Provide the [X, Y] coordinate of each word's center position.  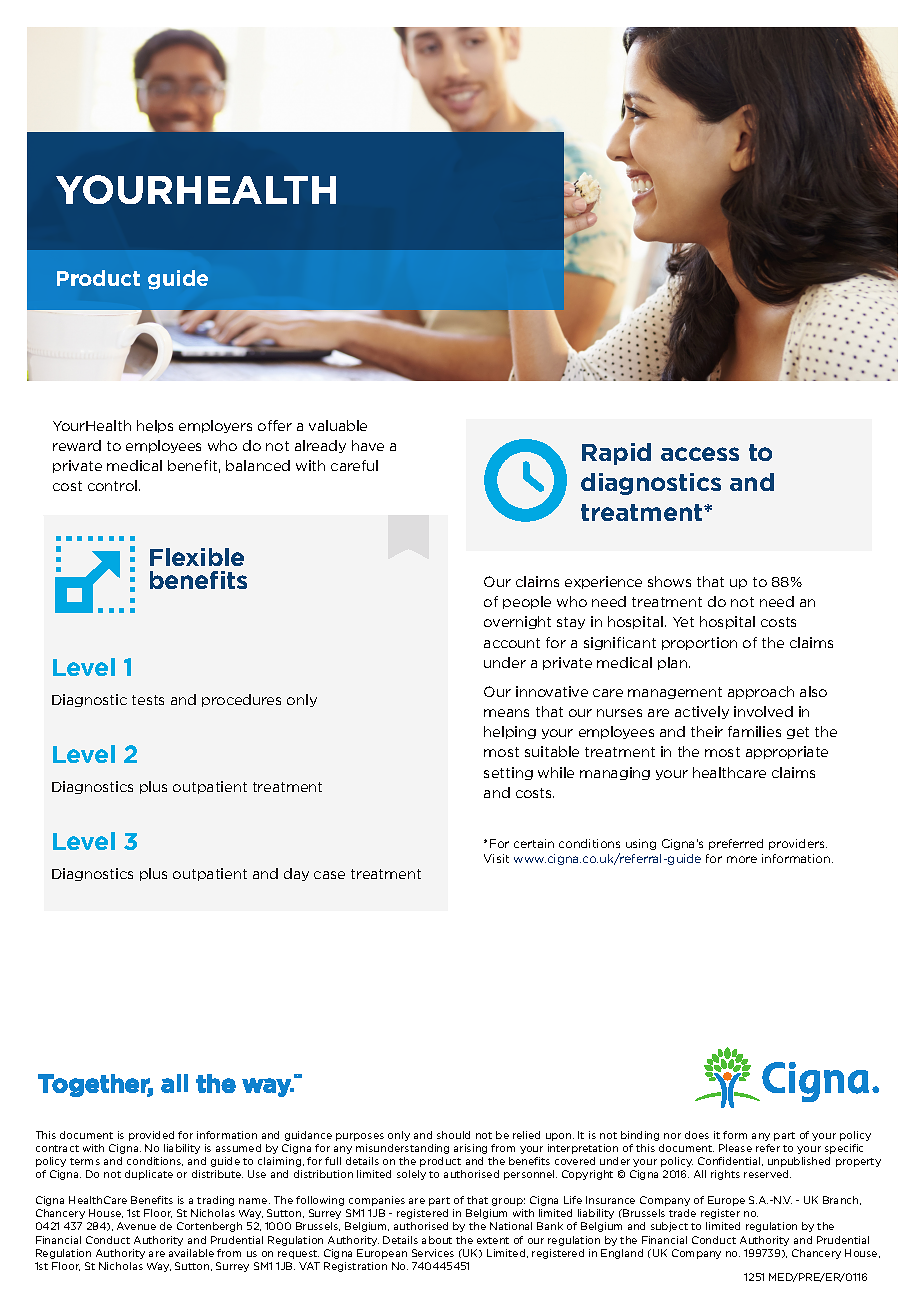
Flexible [197, 557]
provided [151, 1136]
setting [508, 773]
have [368, 445]
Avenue [136, 1226]
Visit [496, 858]
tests [148, 700]
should [453, 1135]
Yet [683, 622]
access [700, 454]
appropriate [787, 752]
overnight [517, 622]
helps [155, 426]
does [697, 1135]
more [742, 859]
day [296, 874]
